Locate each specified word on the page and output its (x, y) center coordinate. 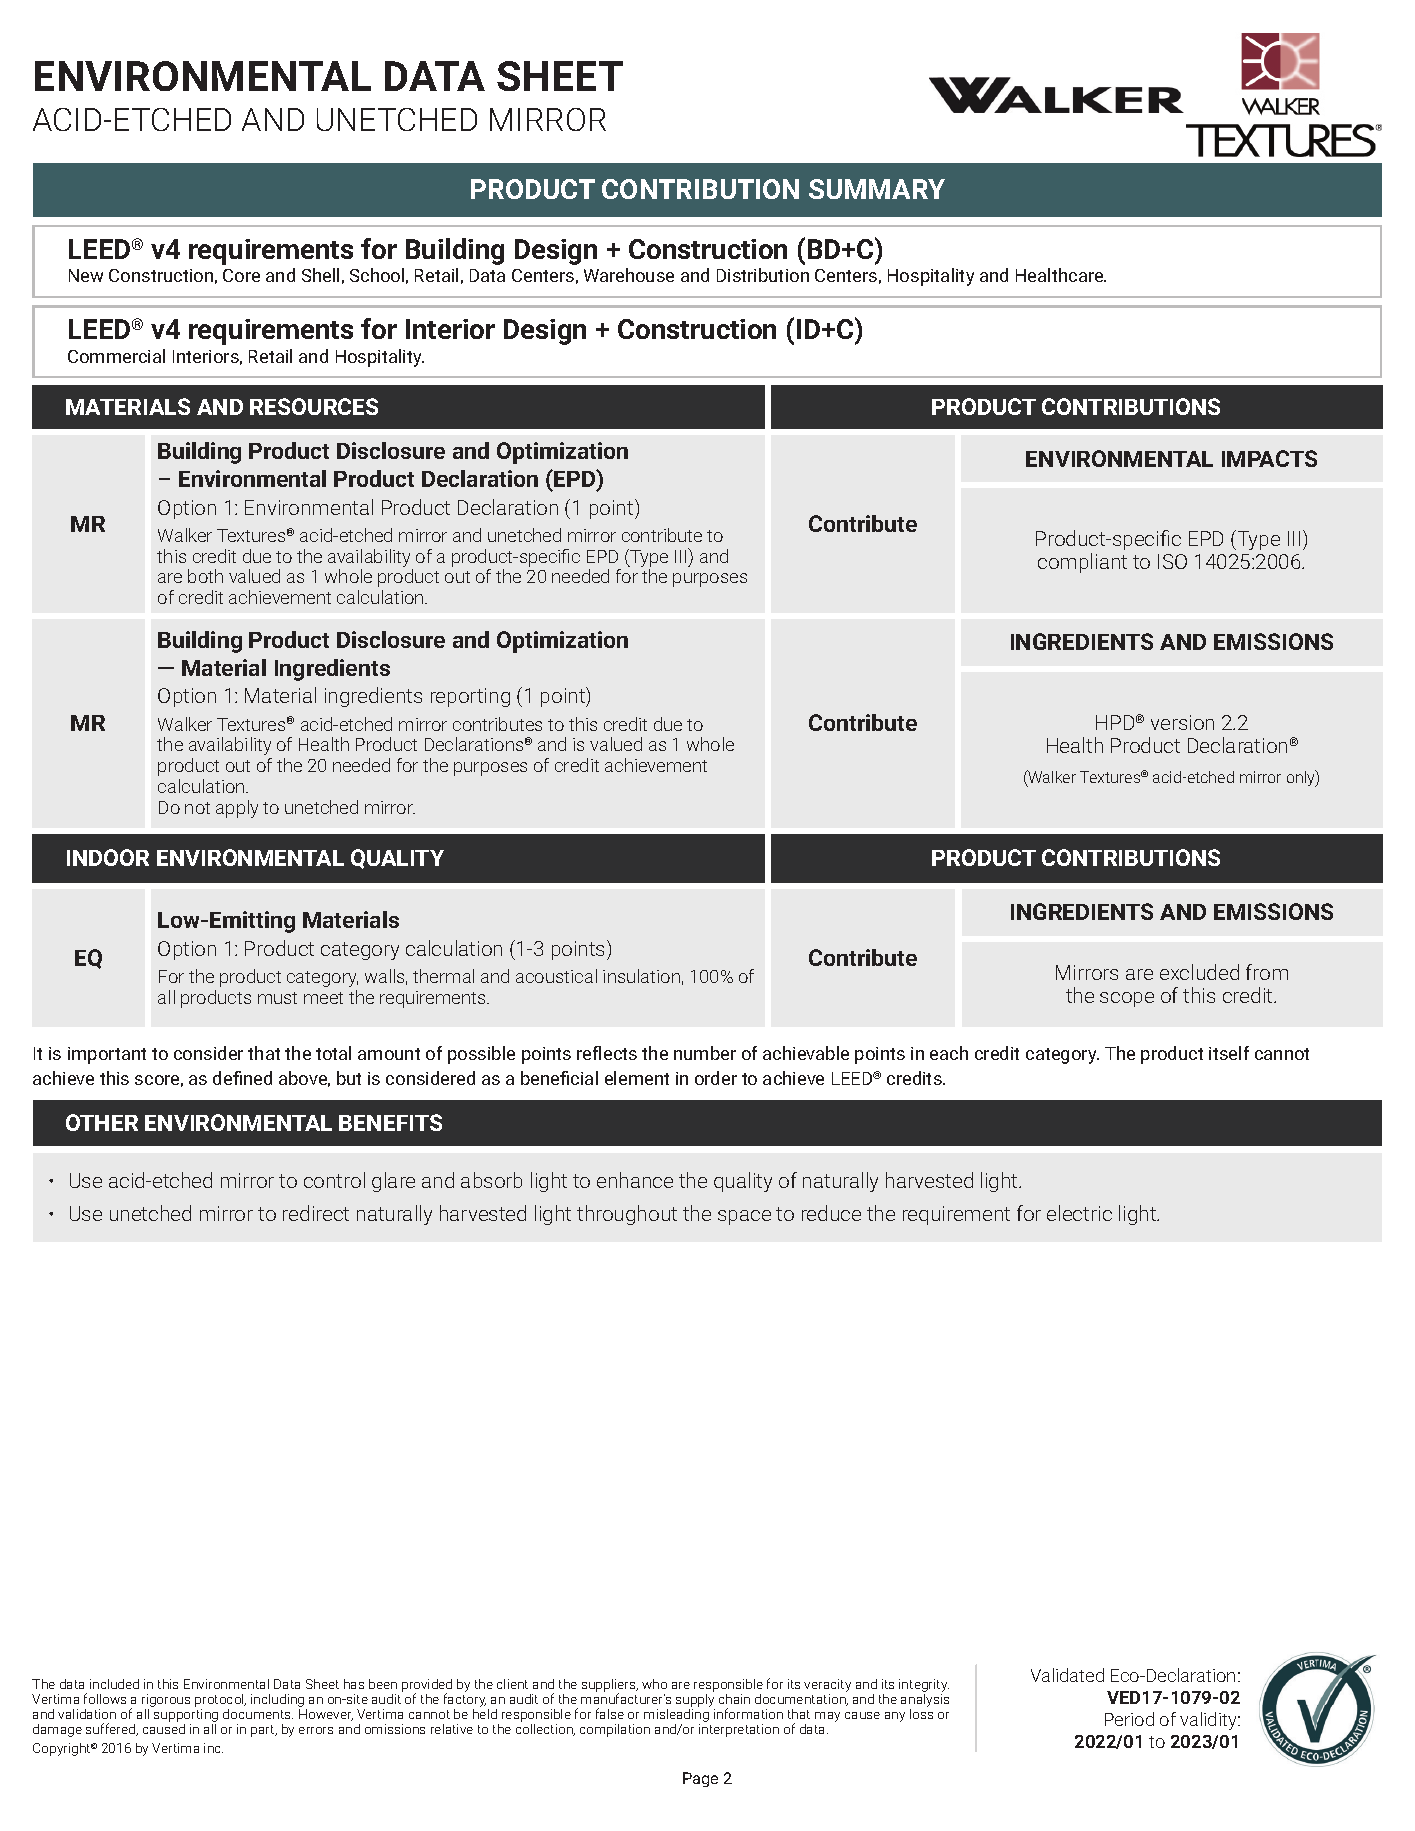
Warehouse (629, 275)
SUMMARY (877, 189)
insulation (641, 976)
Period (1129, 1719)
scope (1127, 999)
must (277, 998)
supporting (186, 1717)
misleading (677, 1715)
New (86, 275)
